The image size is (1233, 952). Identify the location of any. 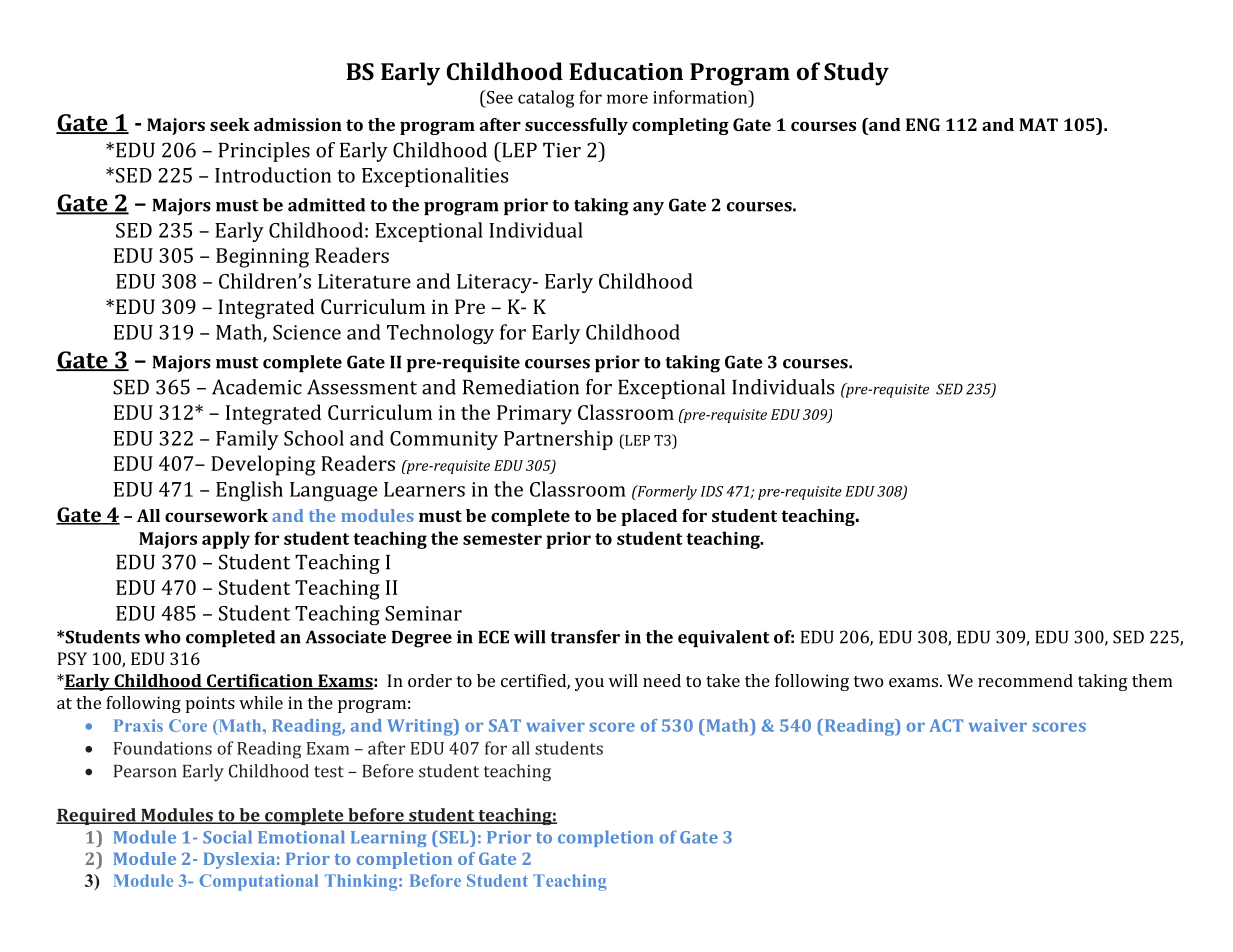
(648, 209).
